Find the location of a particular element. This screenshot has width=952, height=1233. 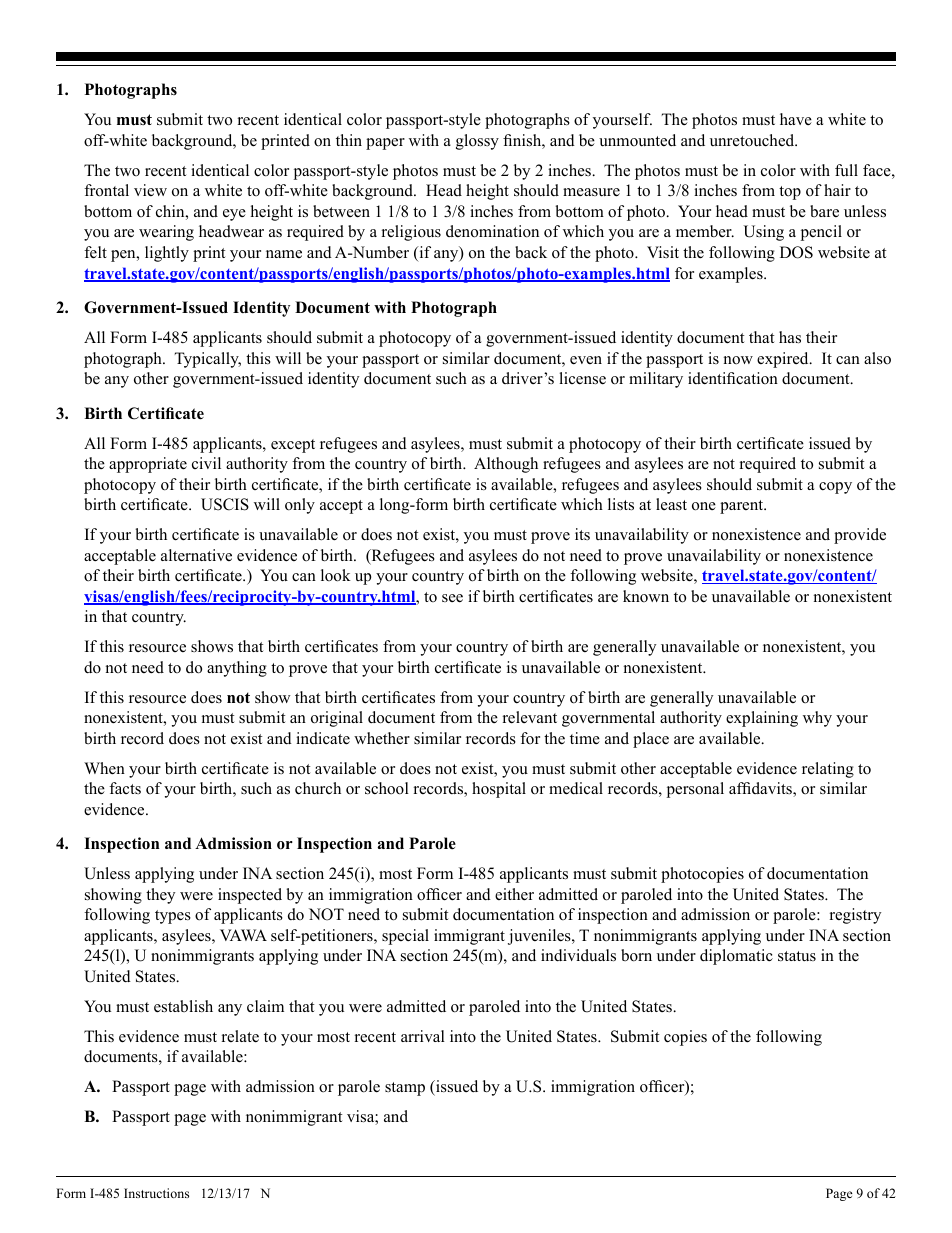

status is located at coordinates (797, 956).
